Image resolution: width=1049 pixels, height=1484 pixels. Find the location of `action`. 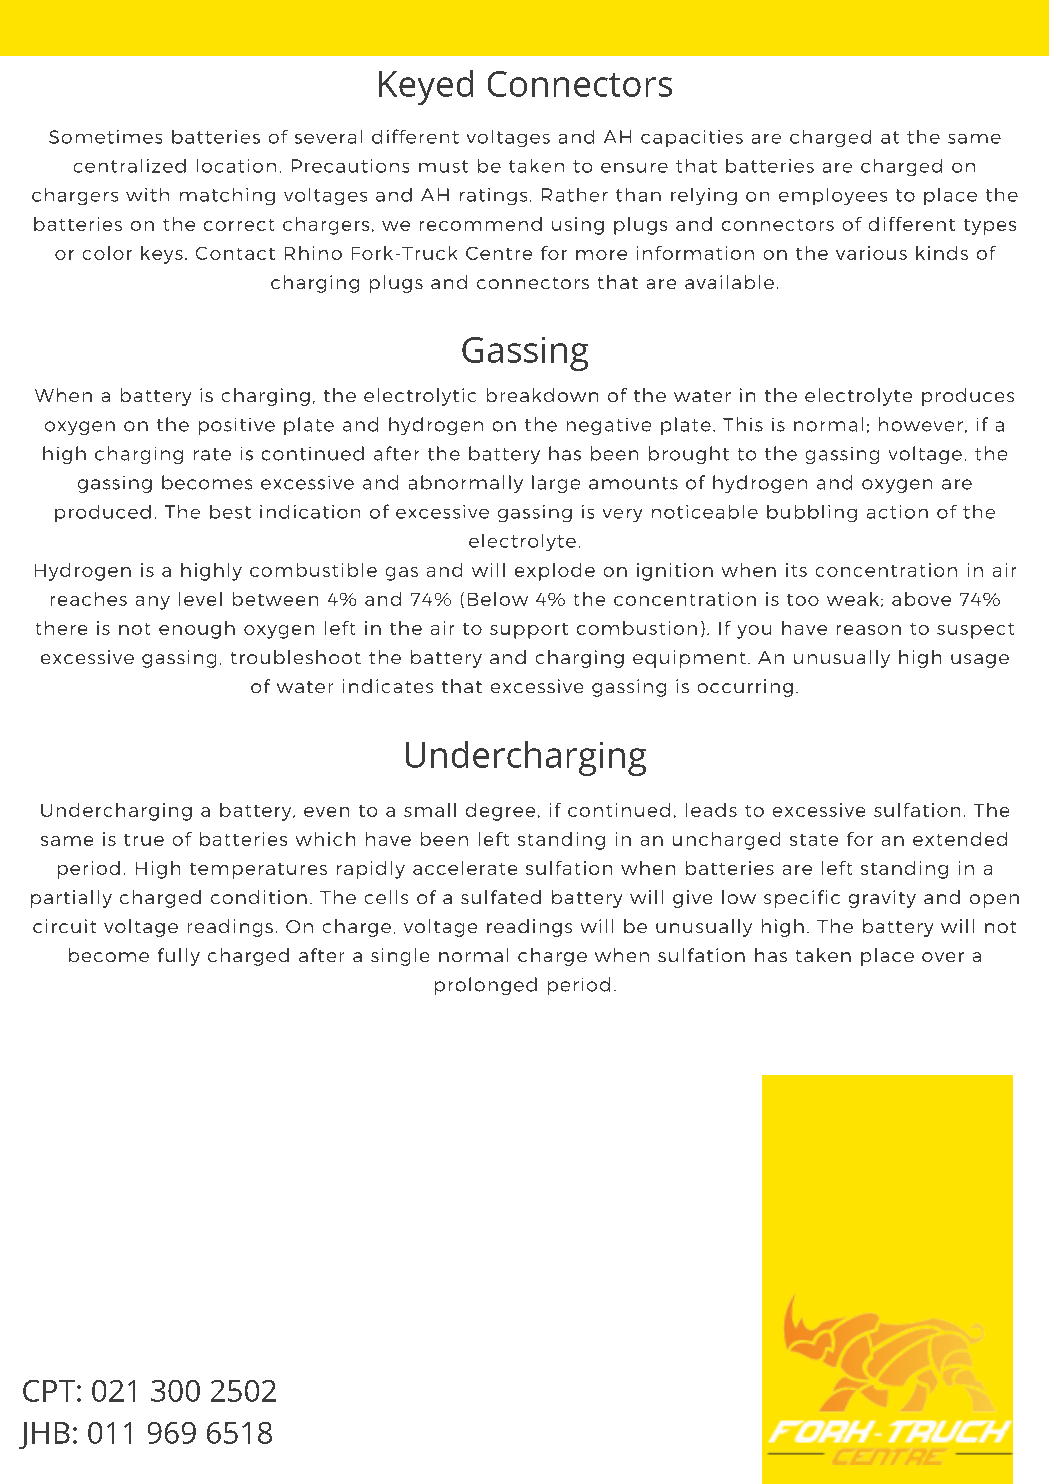

action is located at coordinates (897, 512).
